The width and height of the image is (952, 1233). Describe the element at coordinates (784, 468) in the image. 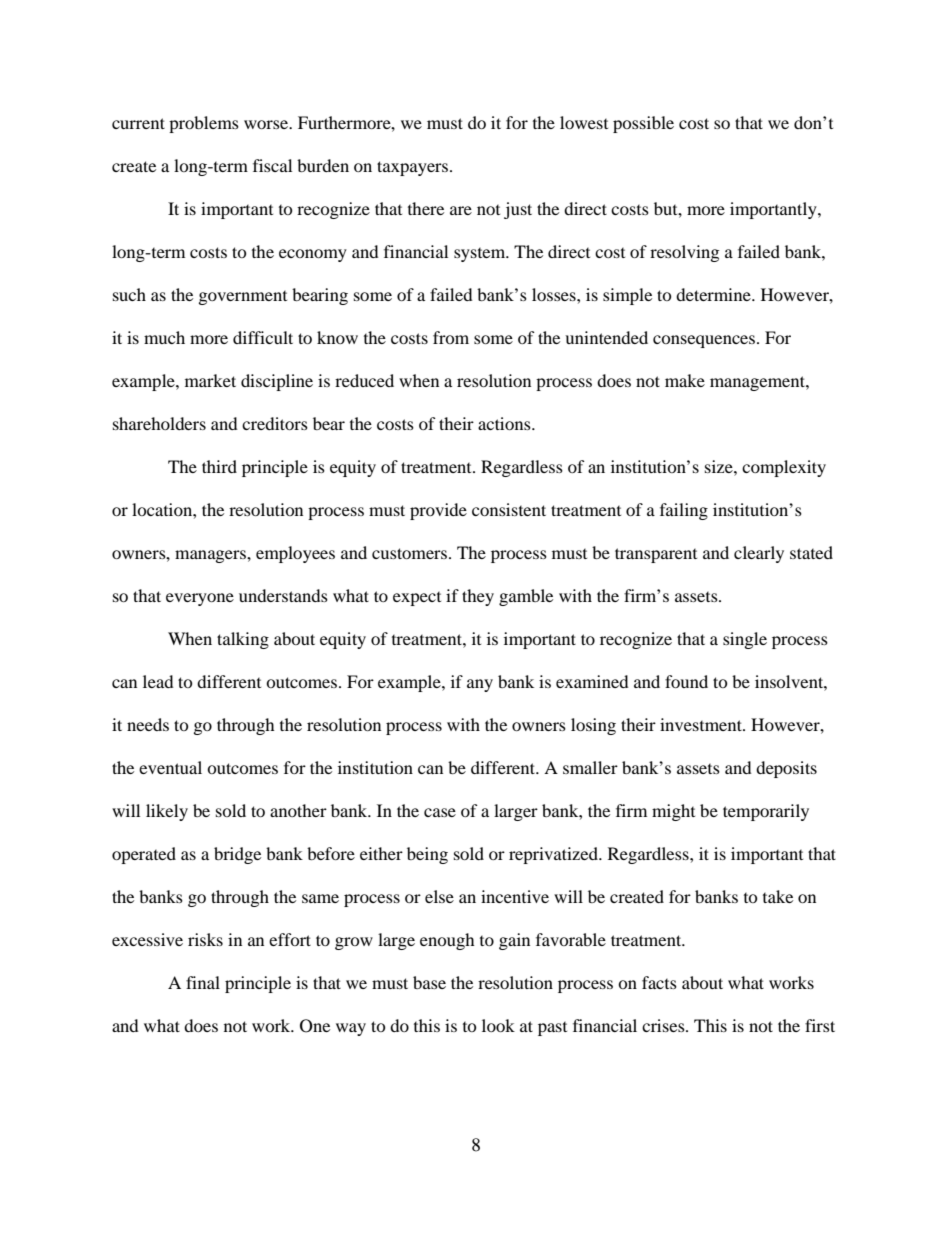

I see `complexity` at that location.
